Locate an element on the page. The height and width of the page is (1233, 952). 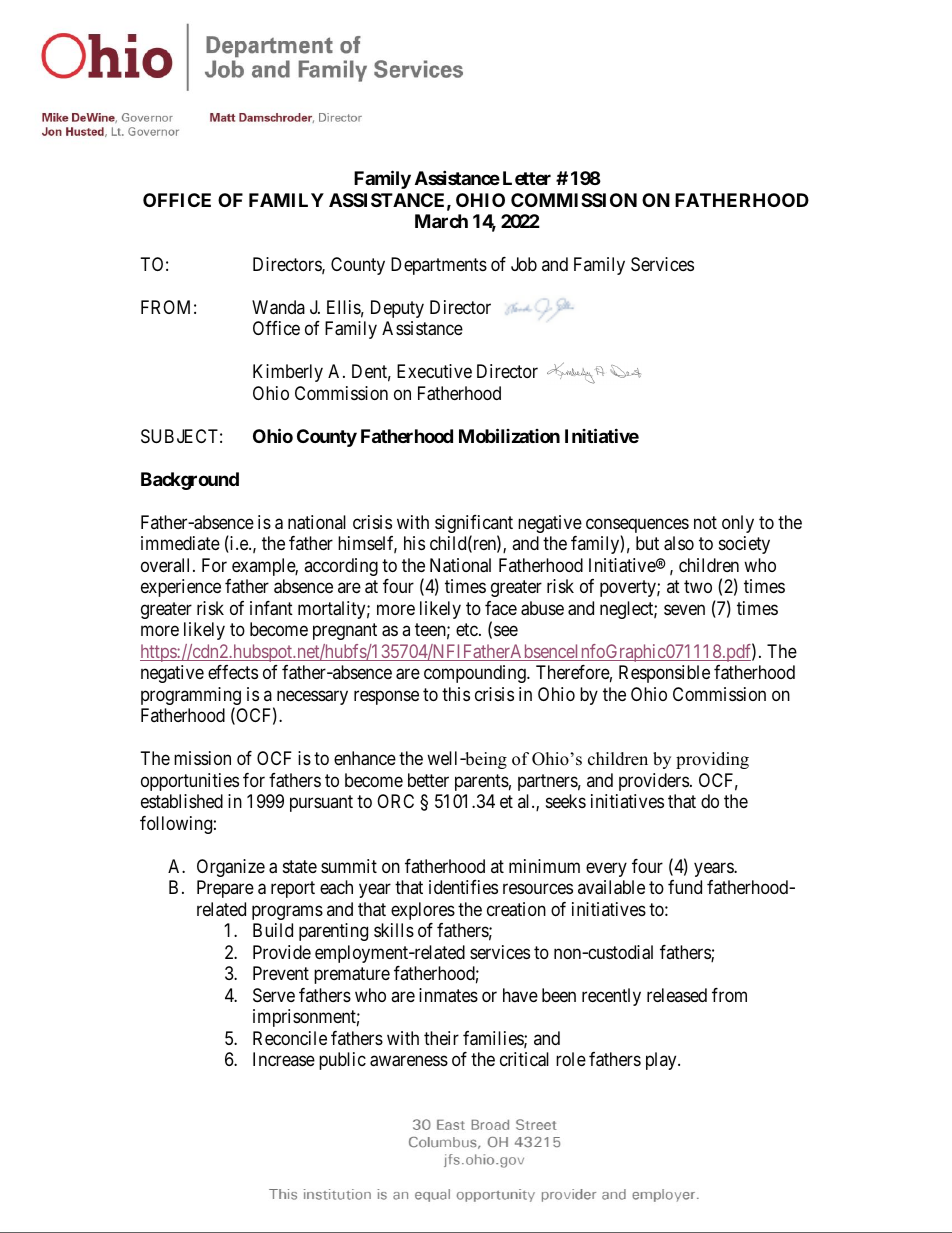
March is located at coordinates (441, 221).
